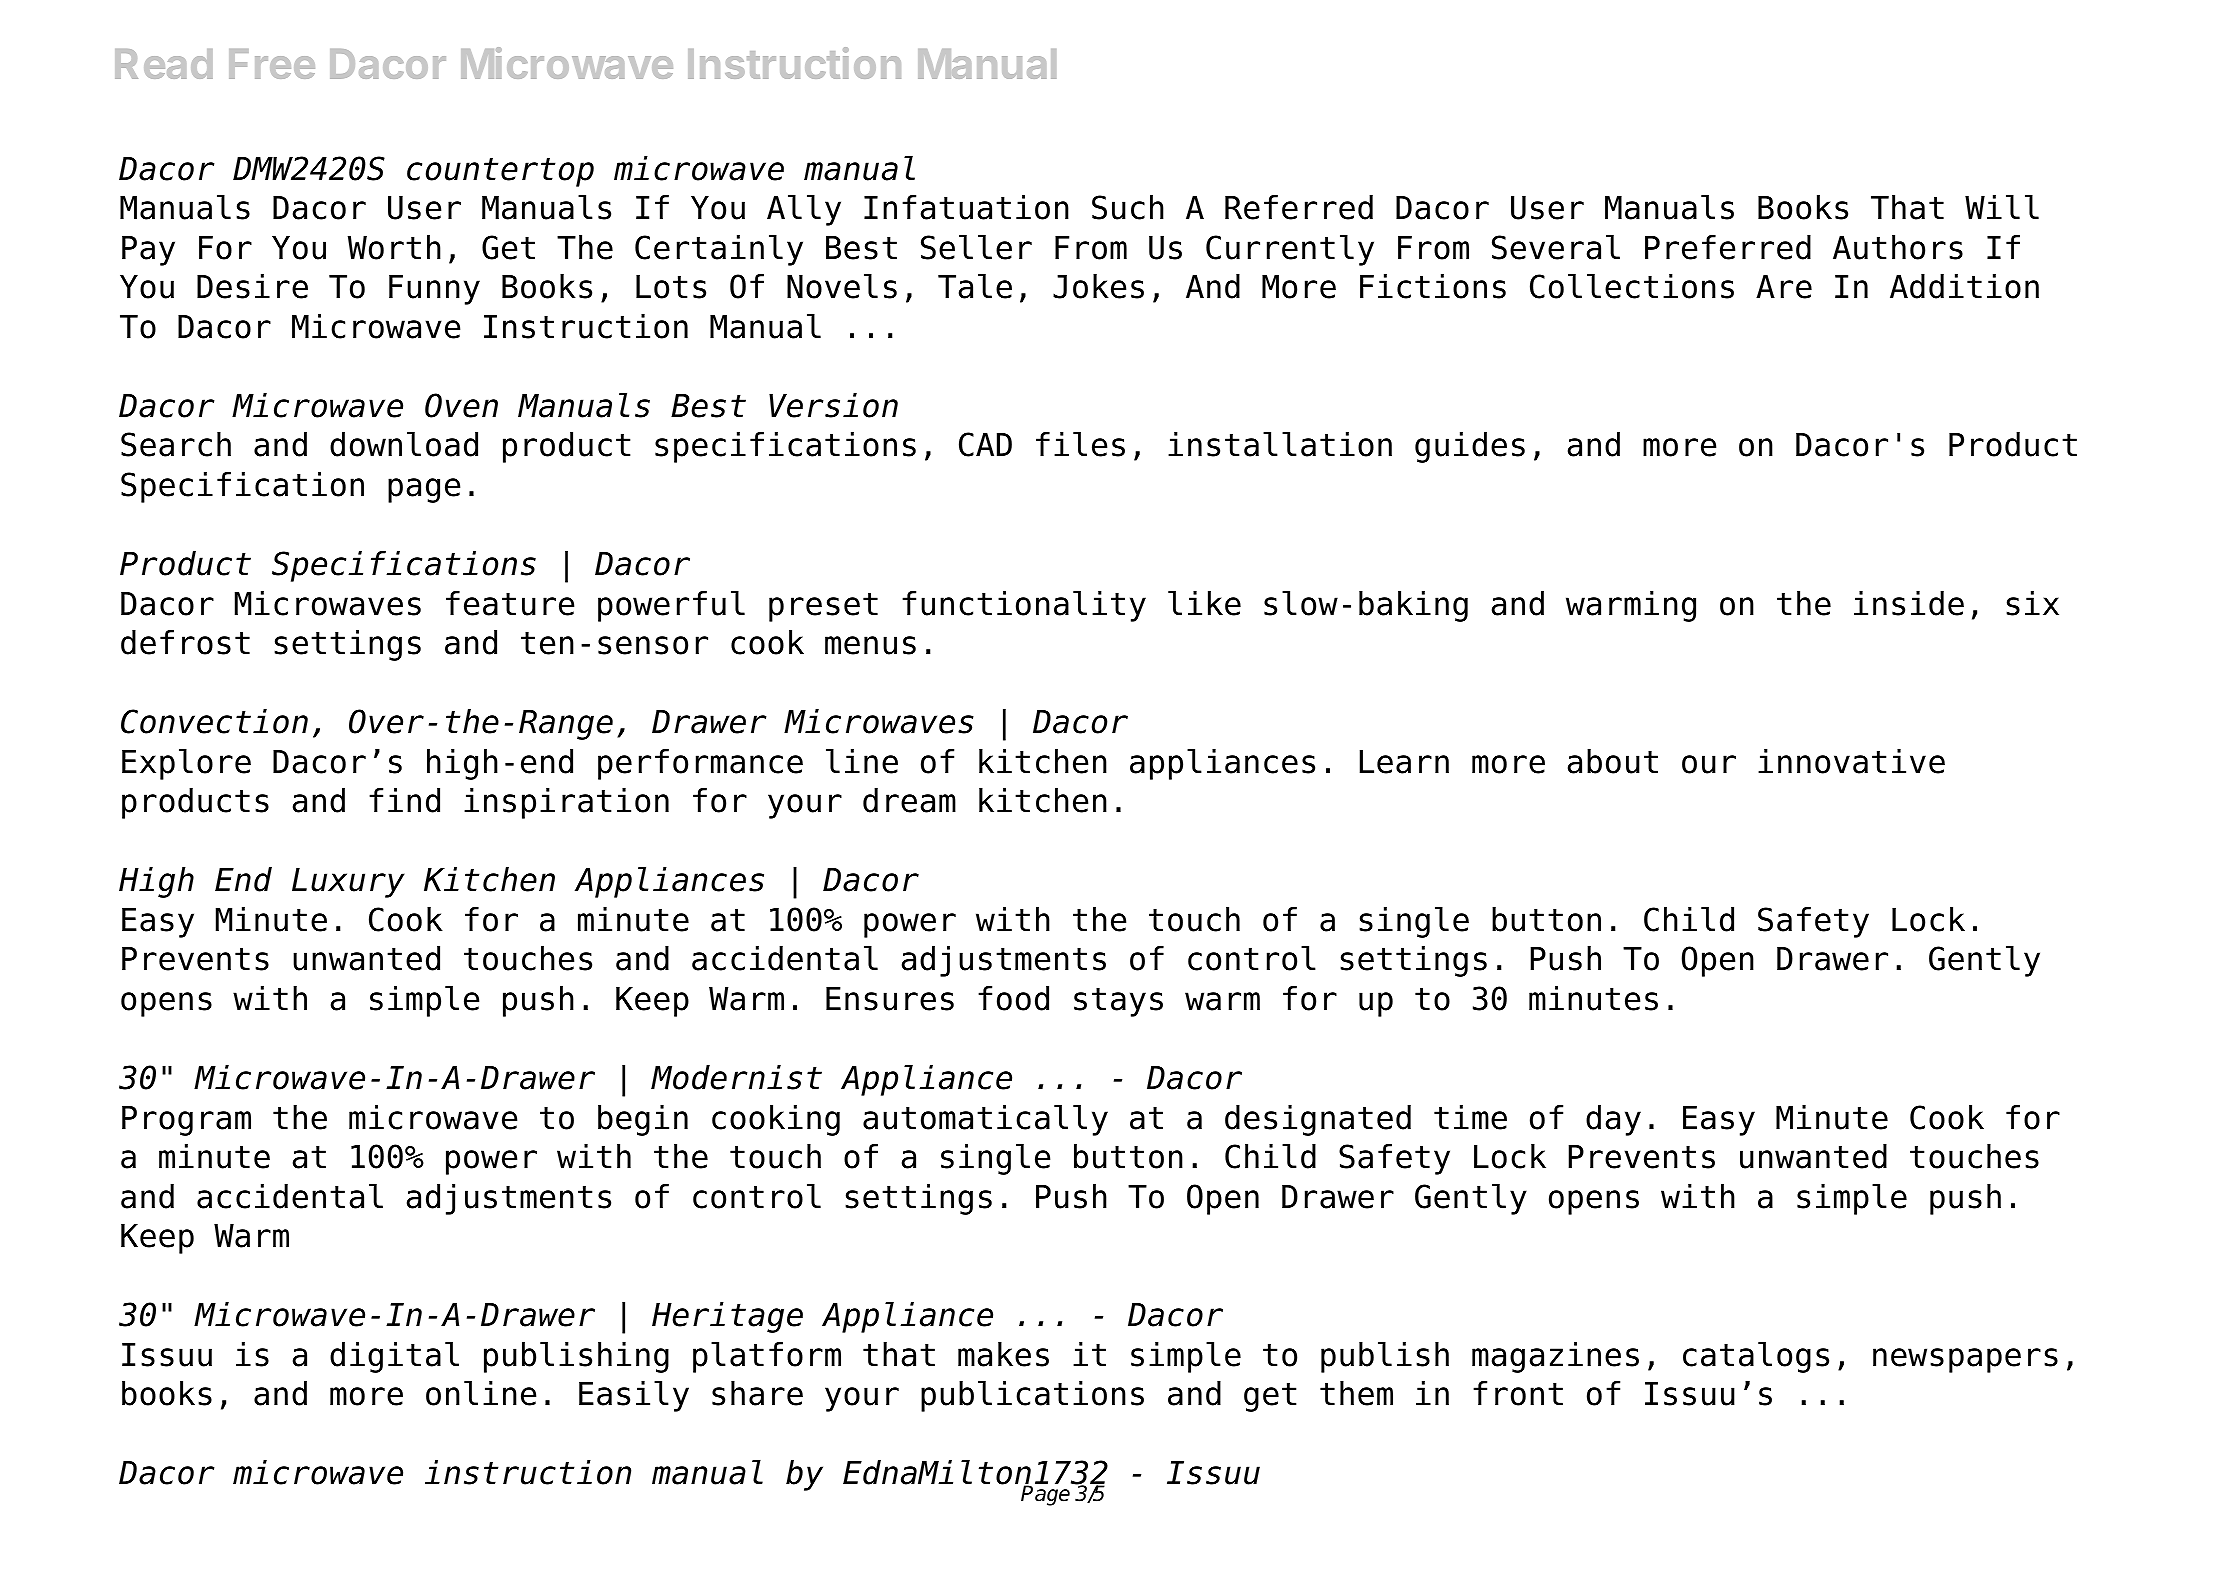 The width and height of the image is (2218, 1569). I want to click on Will, so click(2002, 206).
